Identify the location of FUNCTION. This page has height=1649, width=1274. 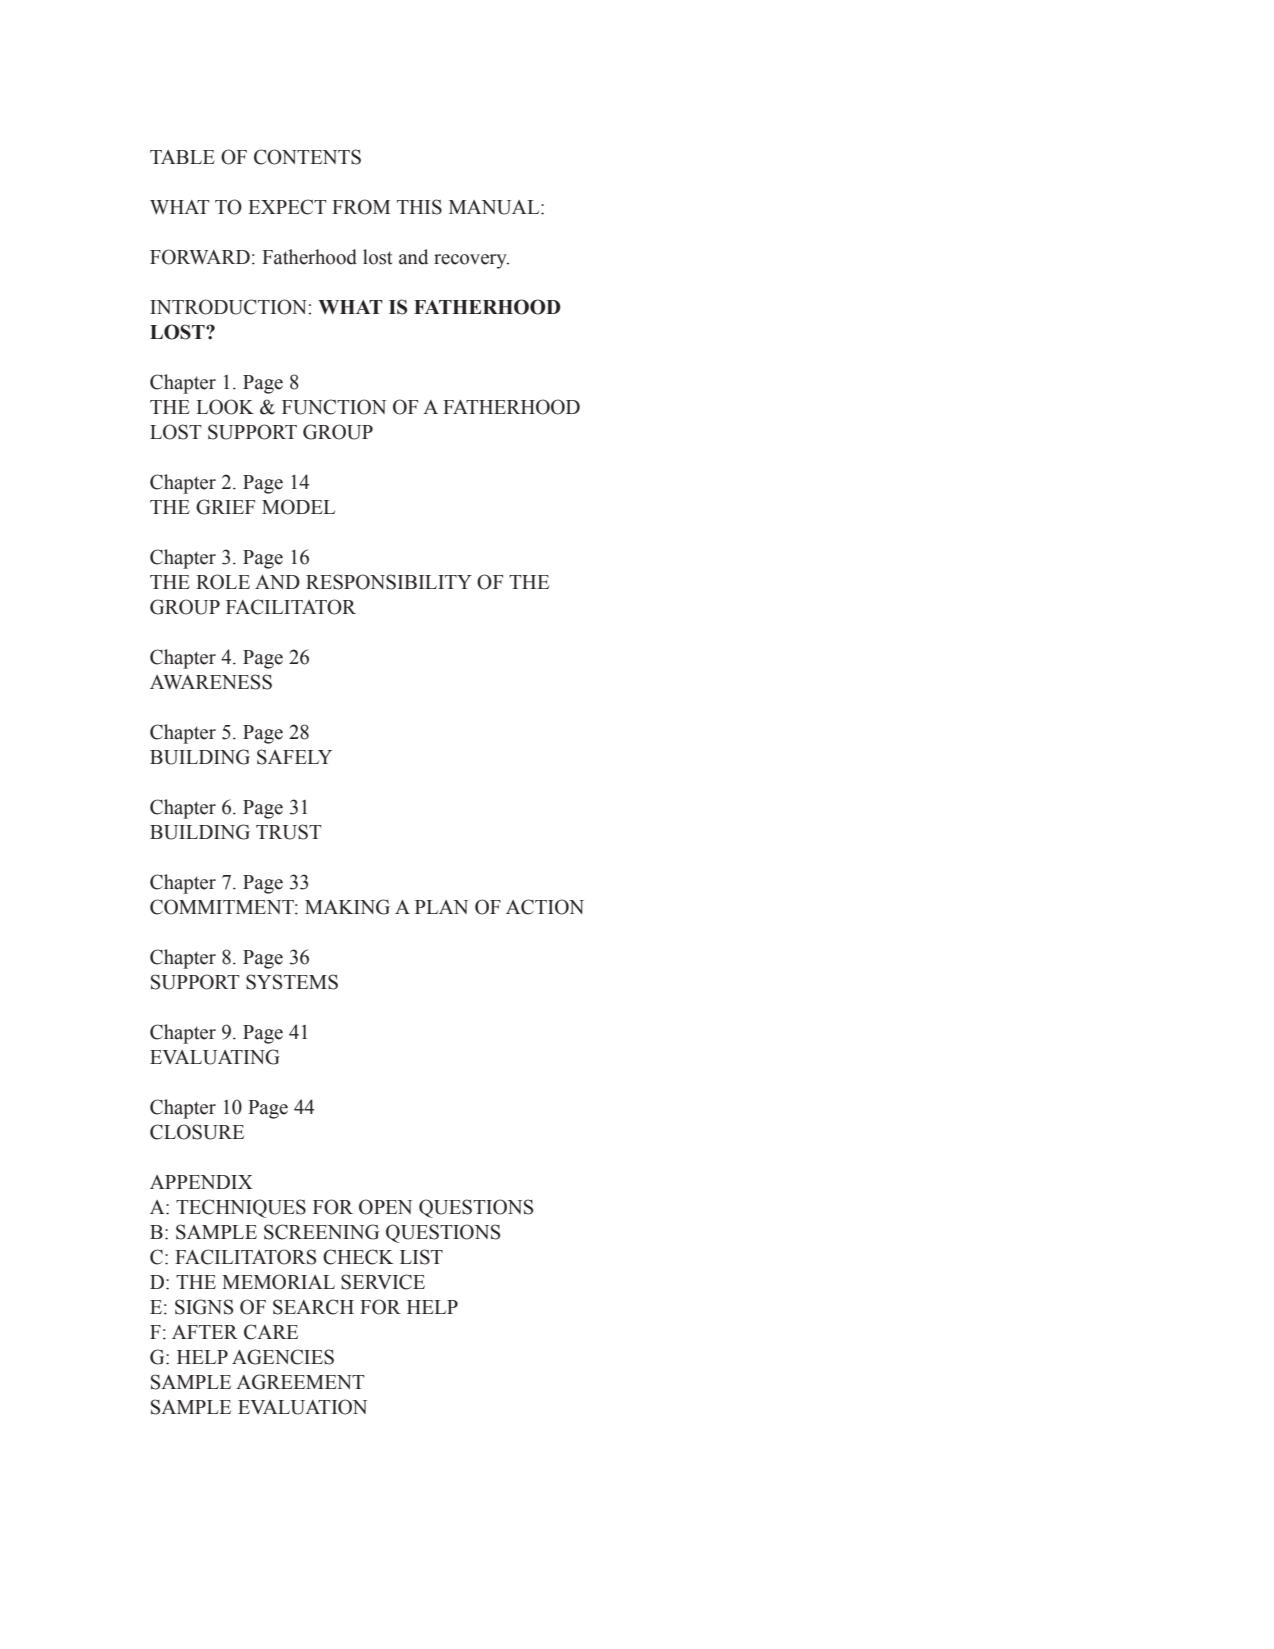
(334, 407).
